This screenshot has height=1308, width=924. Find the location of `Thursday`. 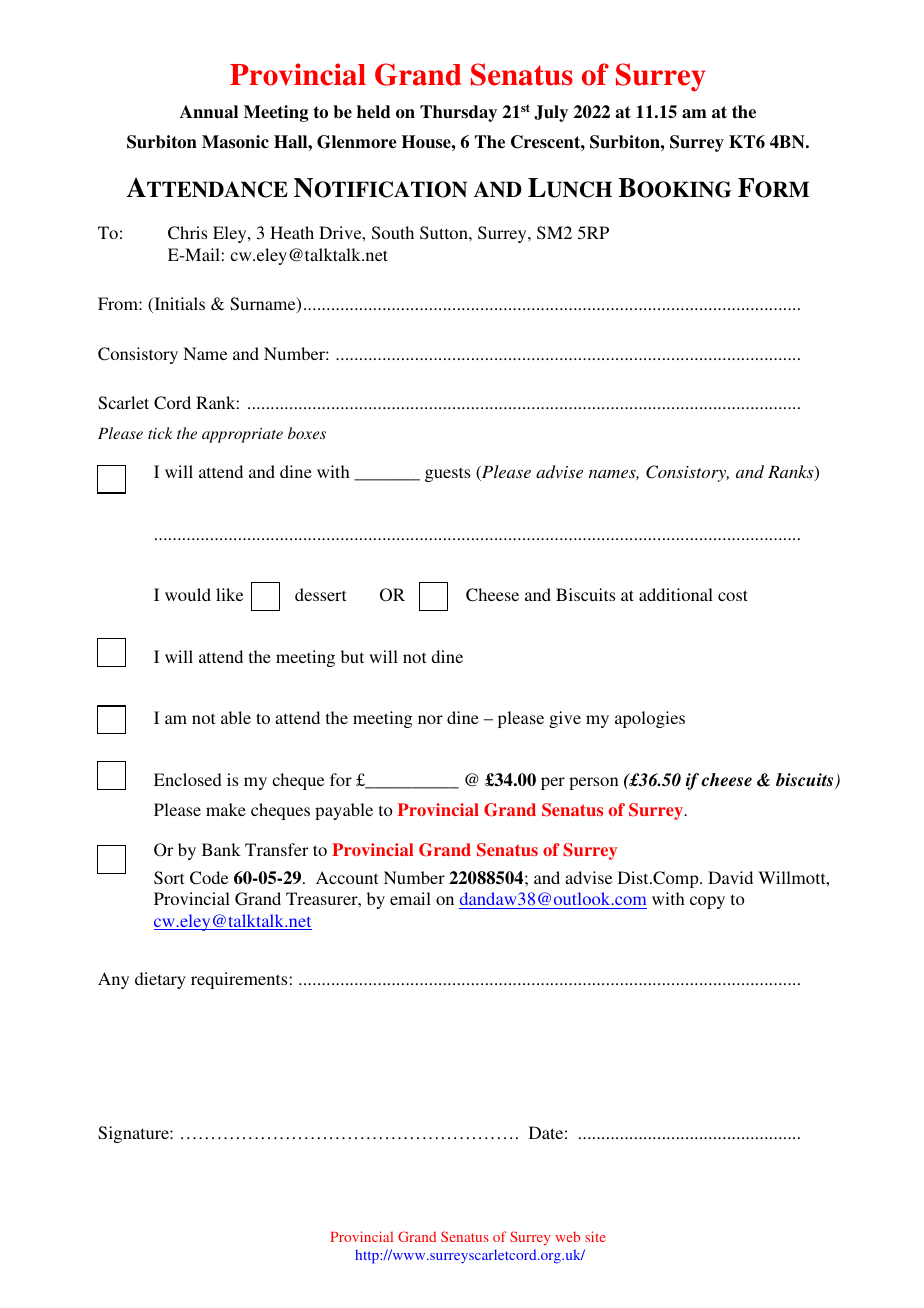

Thursday is located at coordinates (458, 113).
